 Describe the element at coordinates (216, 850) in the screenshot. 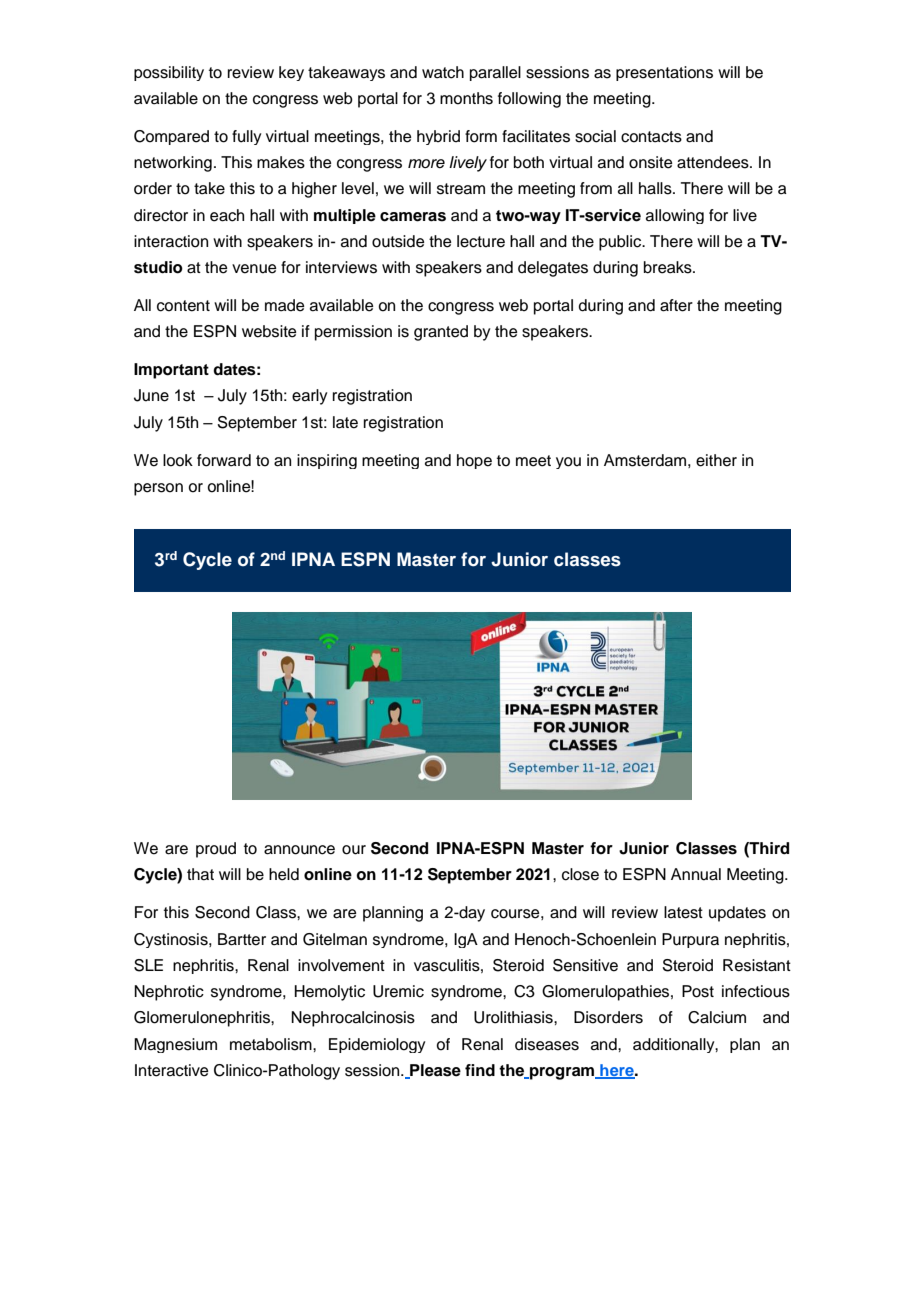

I see `proud` at that location.
